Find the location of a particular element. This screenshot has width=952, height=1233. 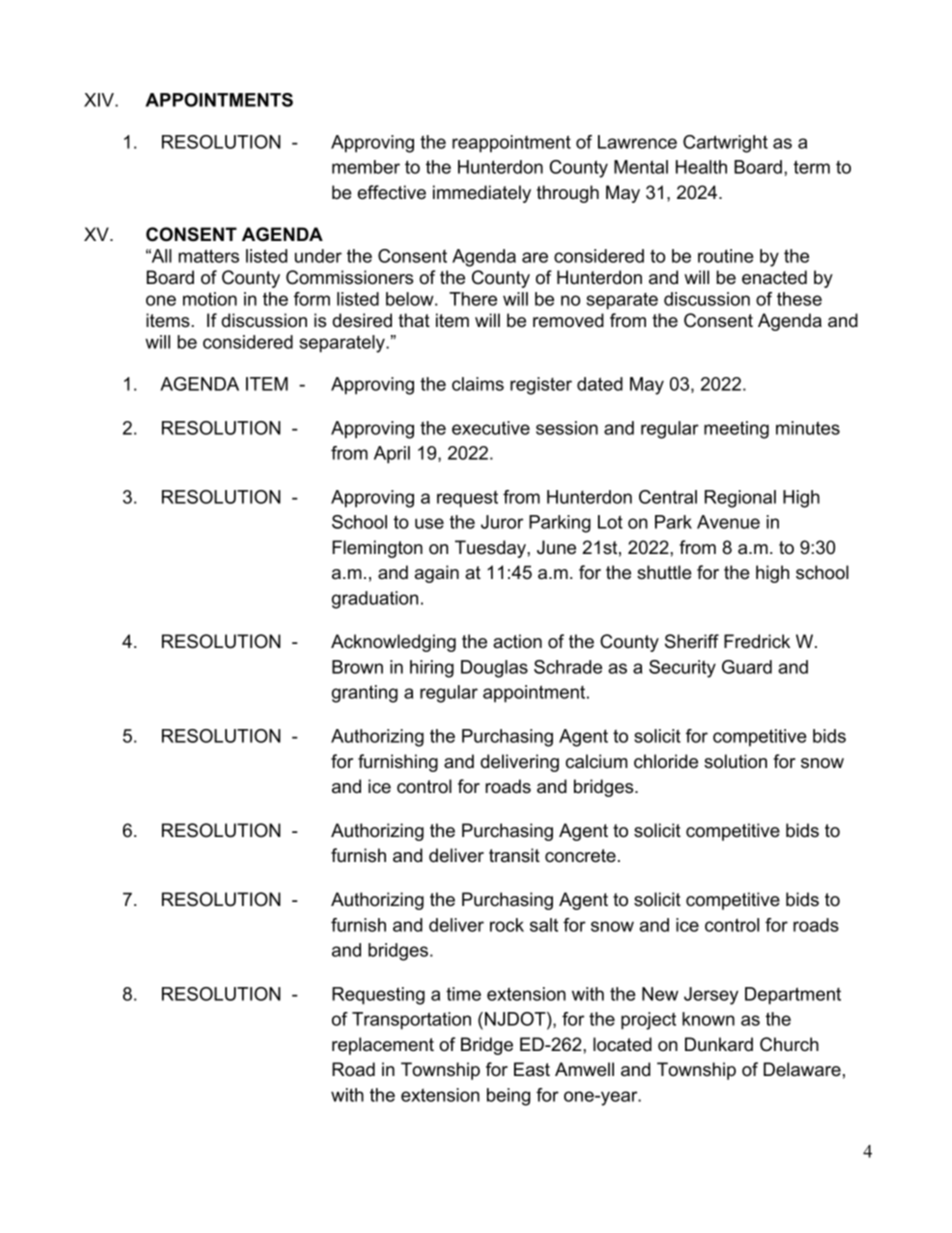

motion is located at coordinates (210, 299).
